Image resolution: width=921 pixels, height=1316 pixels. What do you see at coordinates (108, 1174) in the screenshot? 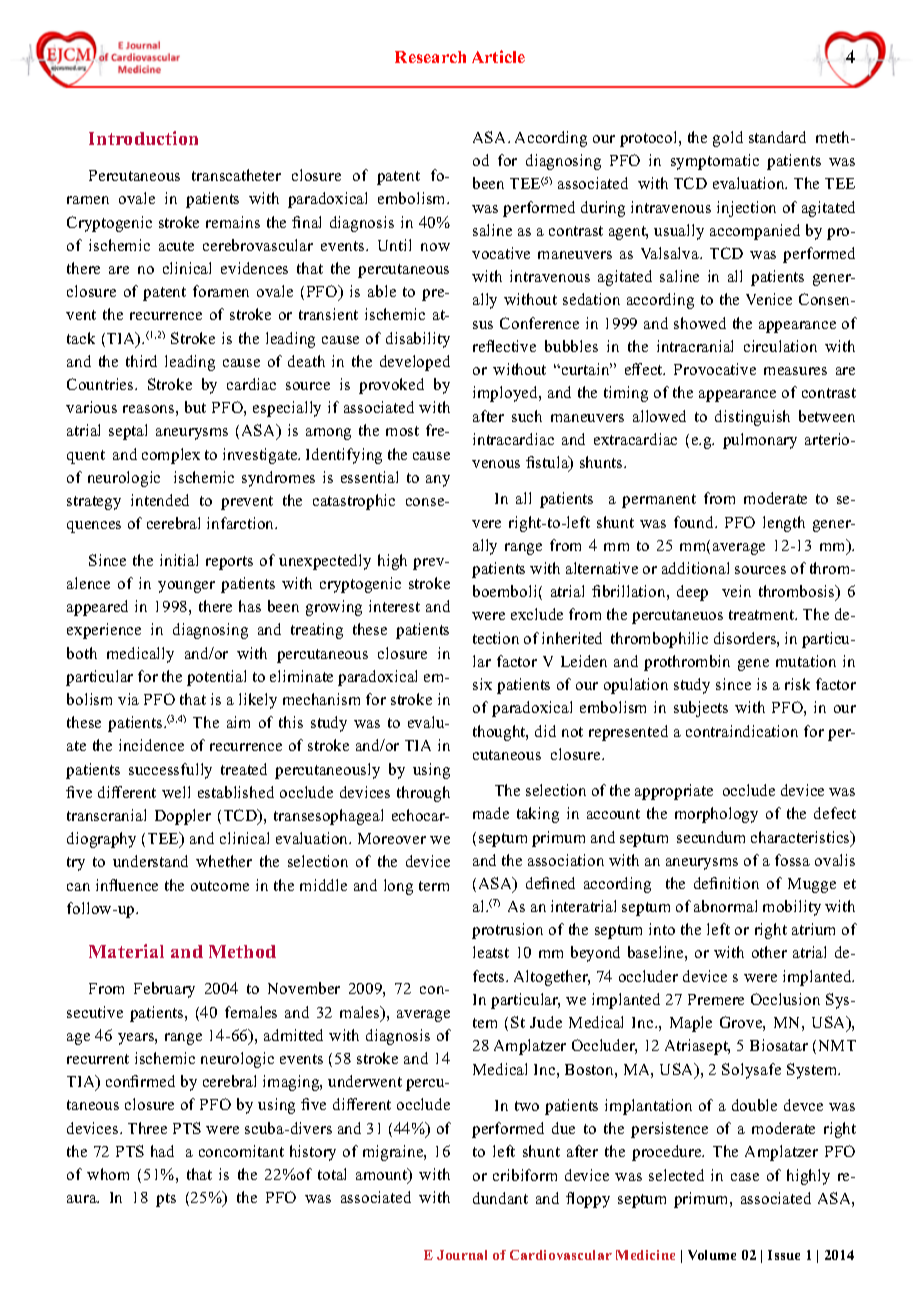
I see `whom` at bounding box center [108, 1174].
